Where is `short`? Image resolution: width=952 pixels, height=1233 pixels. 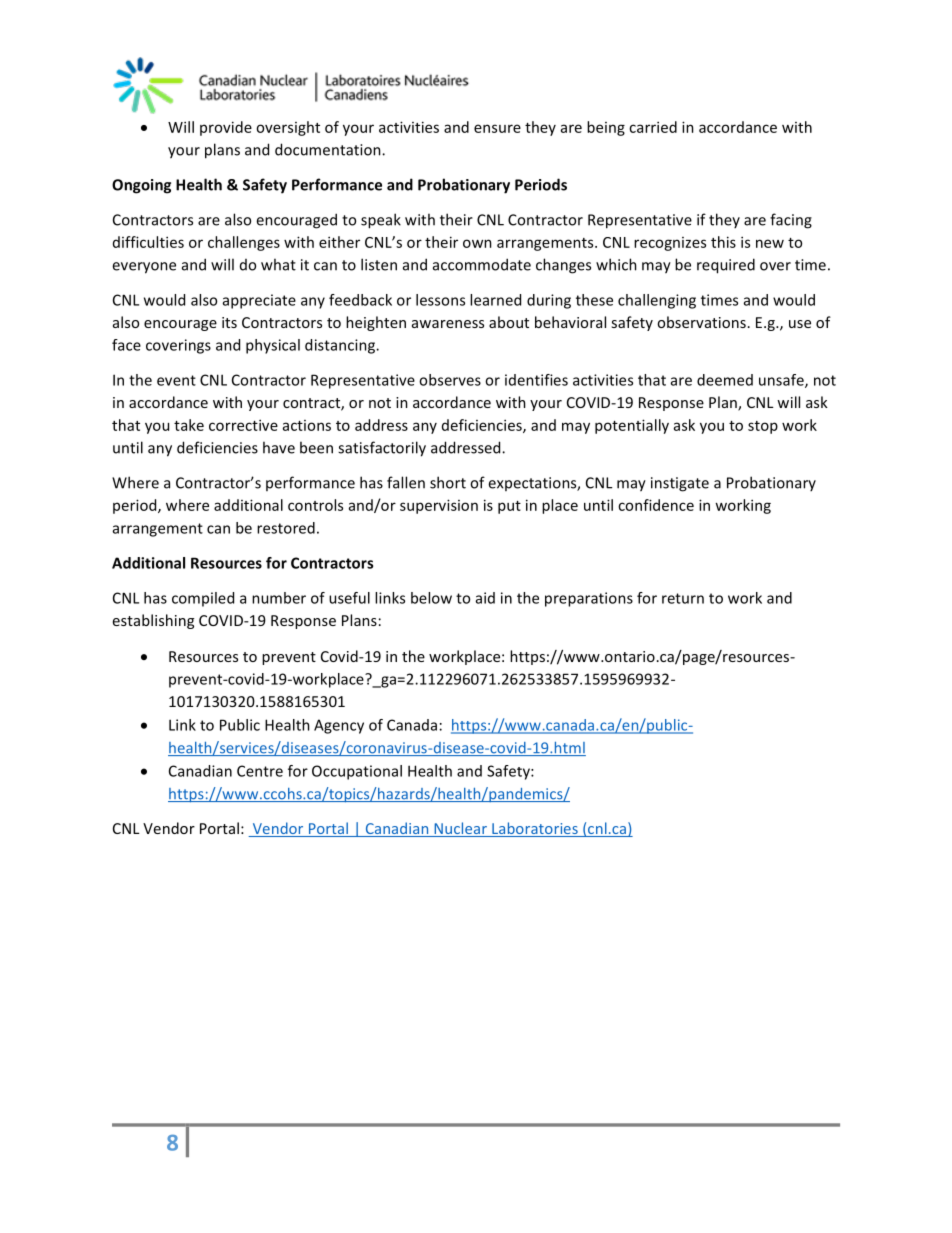 short is located at coordinates (448, 482).
